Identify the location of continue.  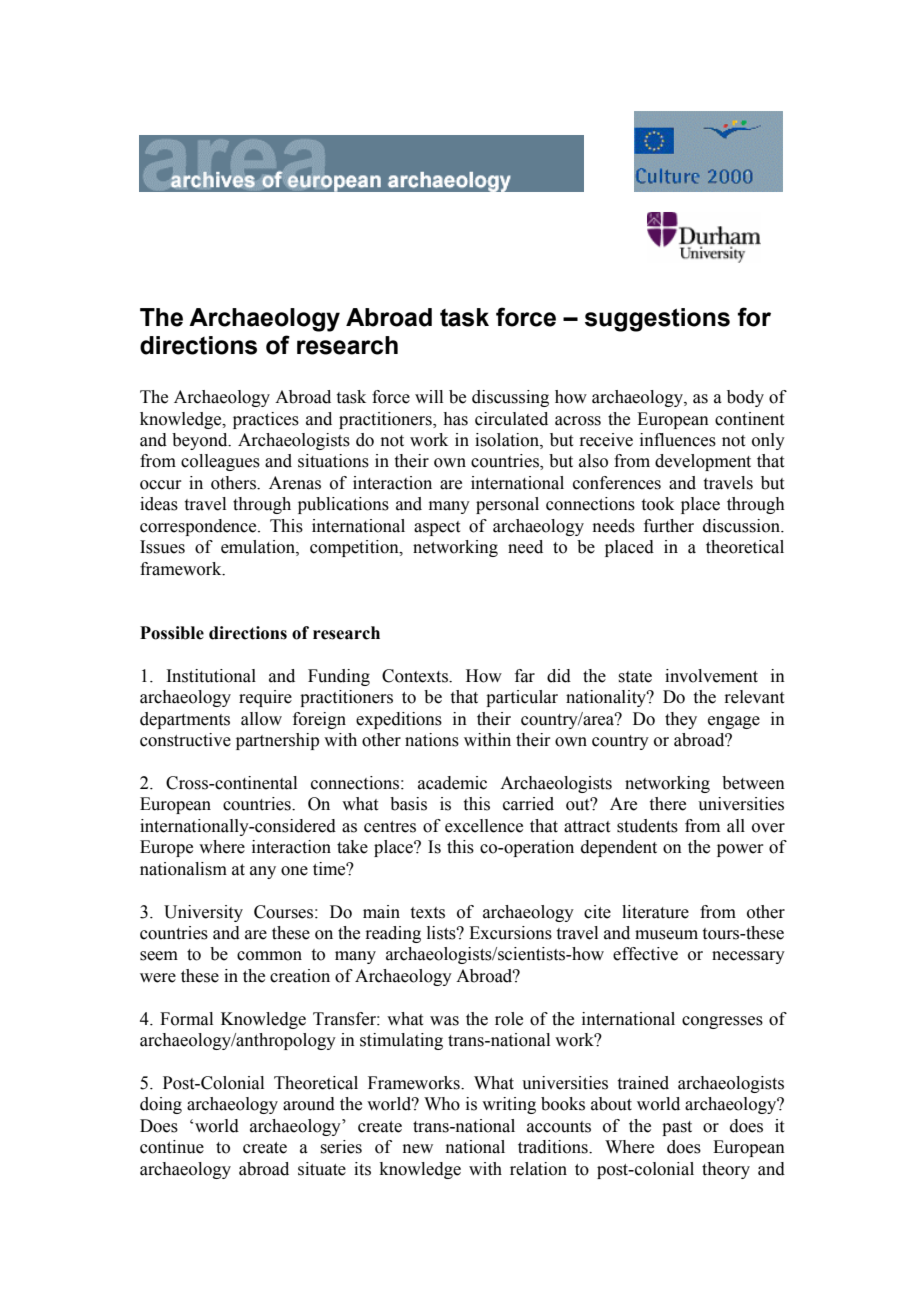
(172, 1147).
